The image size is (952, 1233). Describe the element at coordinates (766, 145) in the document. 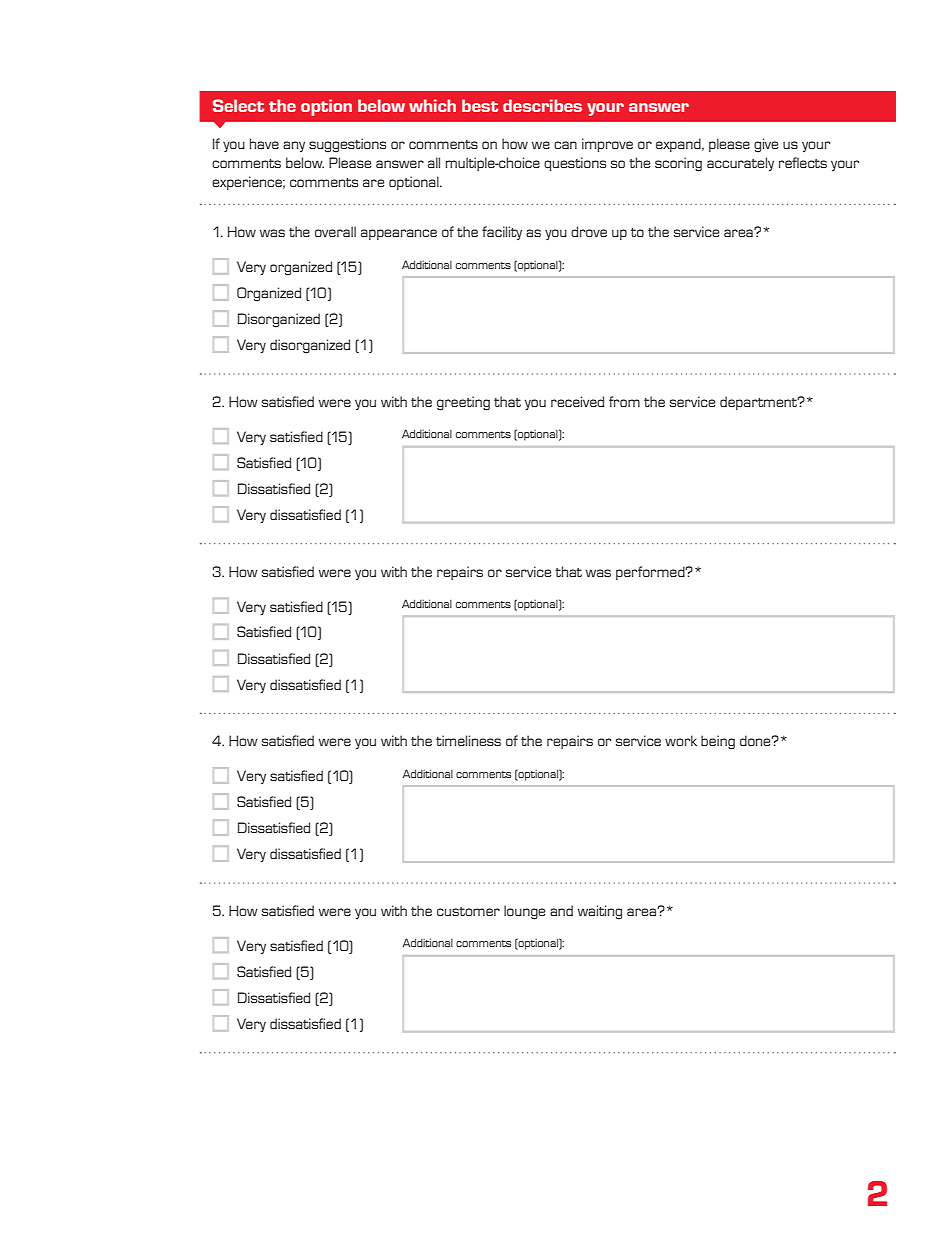

I see `give` at that location.
